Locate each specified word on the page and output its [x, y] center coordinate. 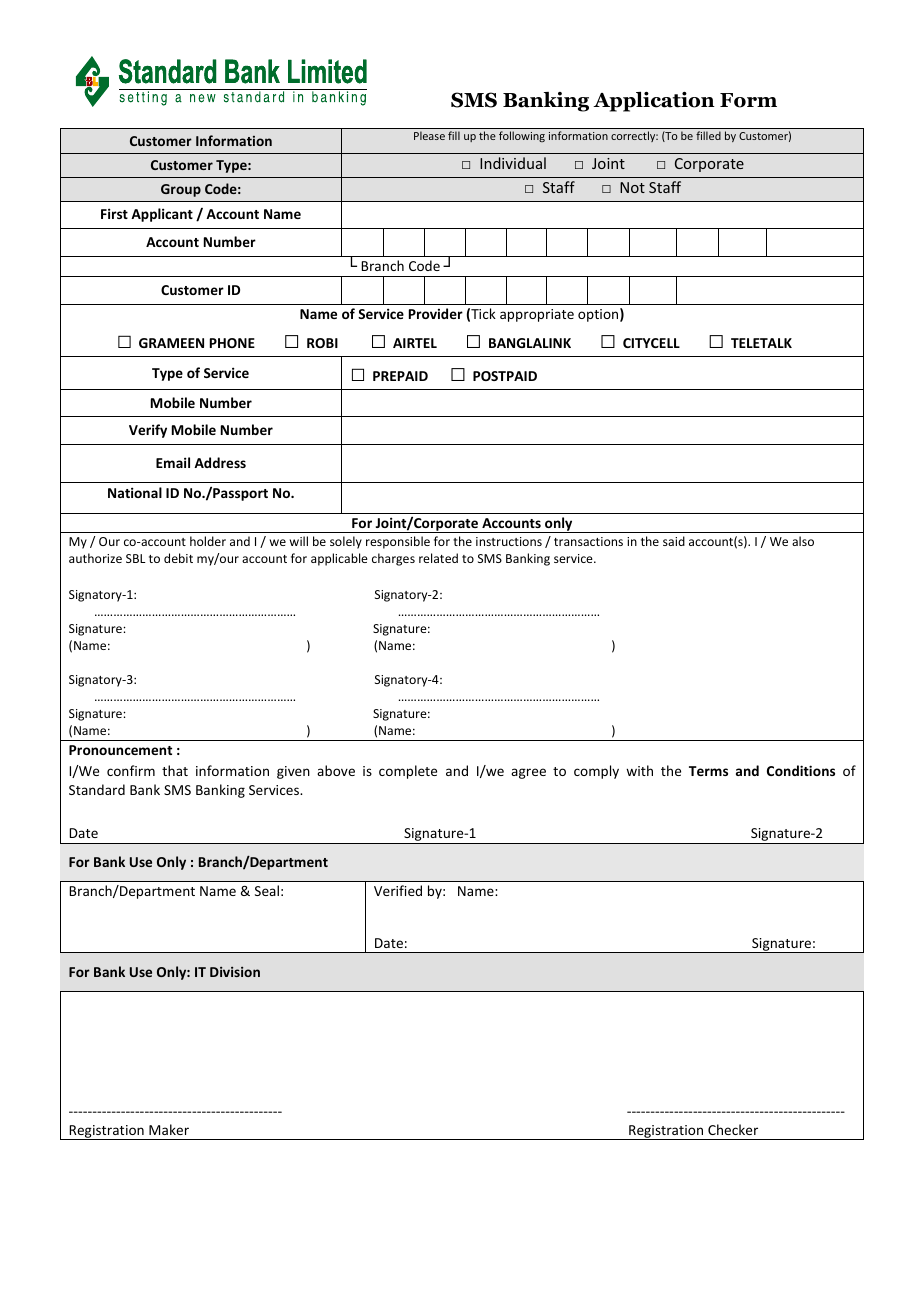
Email [173, 462]
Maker [169, 1129]
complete [408, 772]
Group [181, 190]
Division [235, 972]
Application [654, 101]
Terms [708, 771]
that [175, 770]
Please [429, 135]
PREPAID [400, 376]
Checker [733, 1129]
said [674, 541]
